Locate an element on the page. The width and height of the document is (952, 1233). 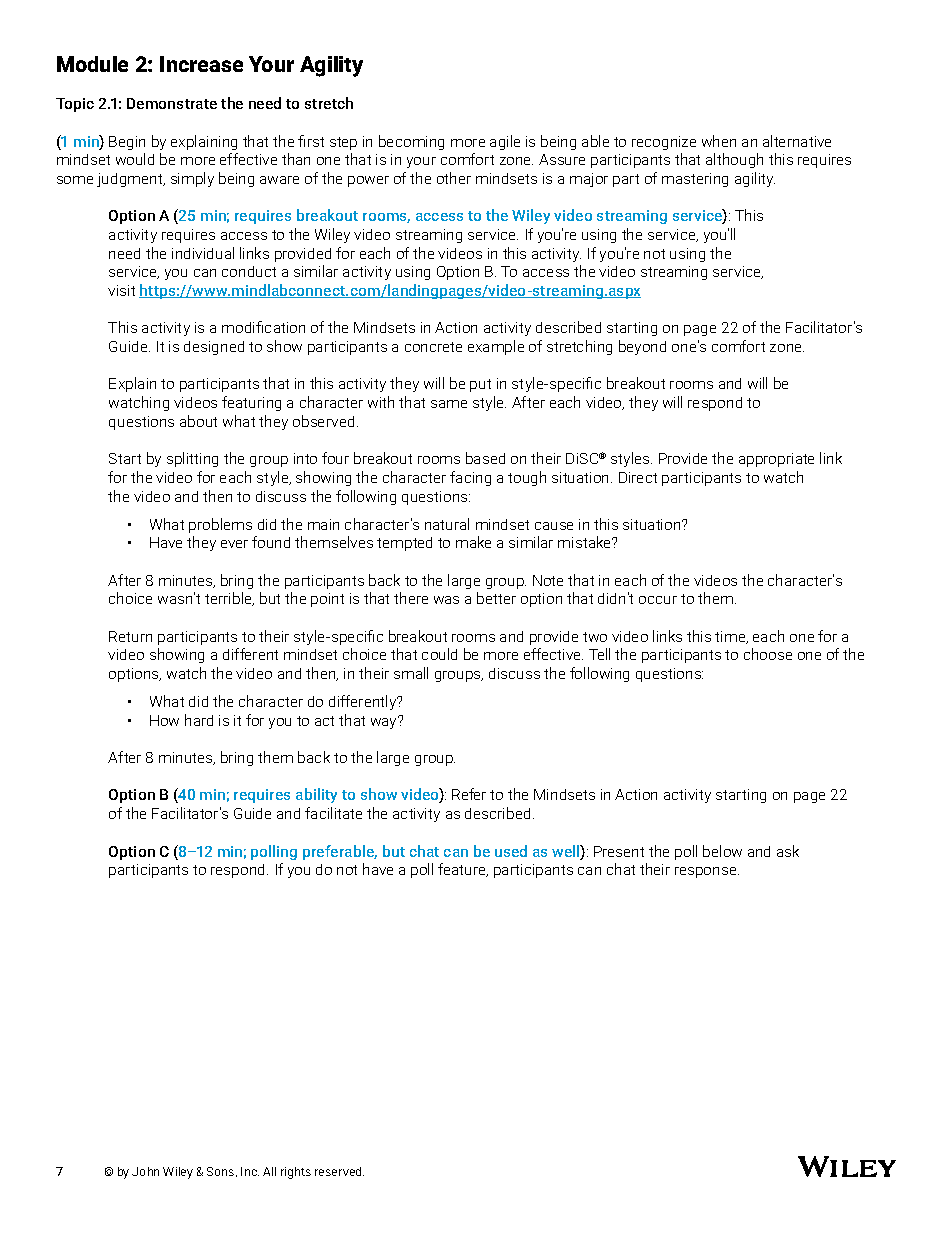
feature is located at coordinates (463, 870).
